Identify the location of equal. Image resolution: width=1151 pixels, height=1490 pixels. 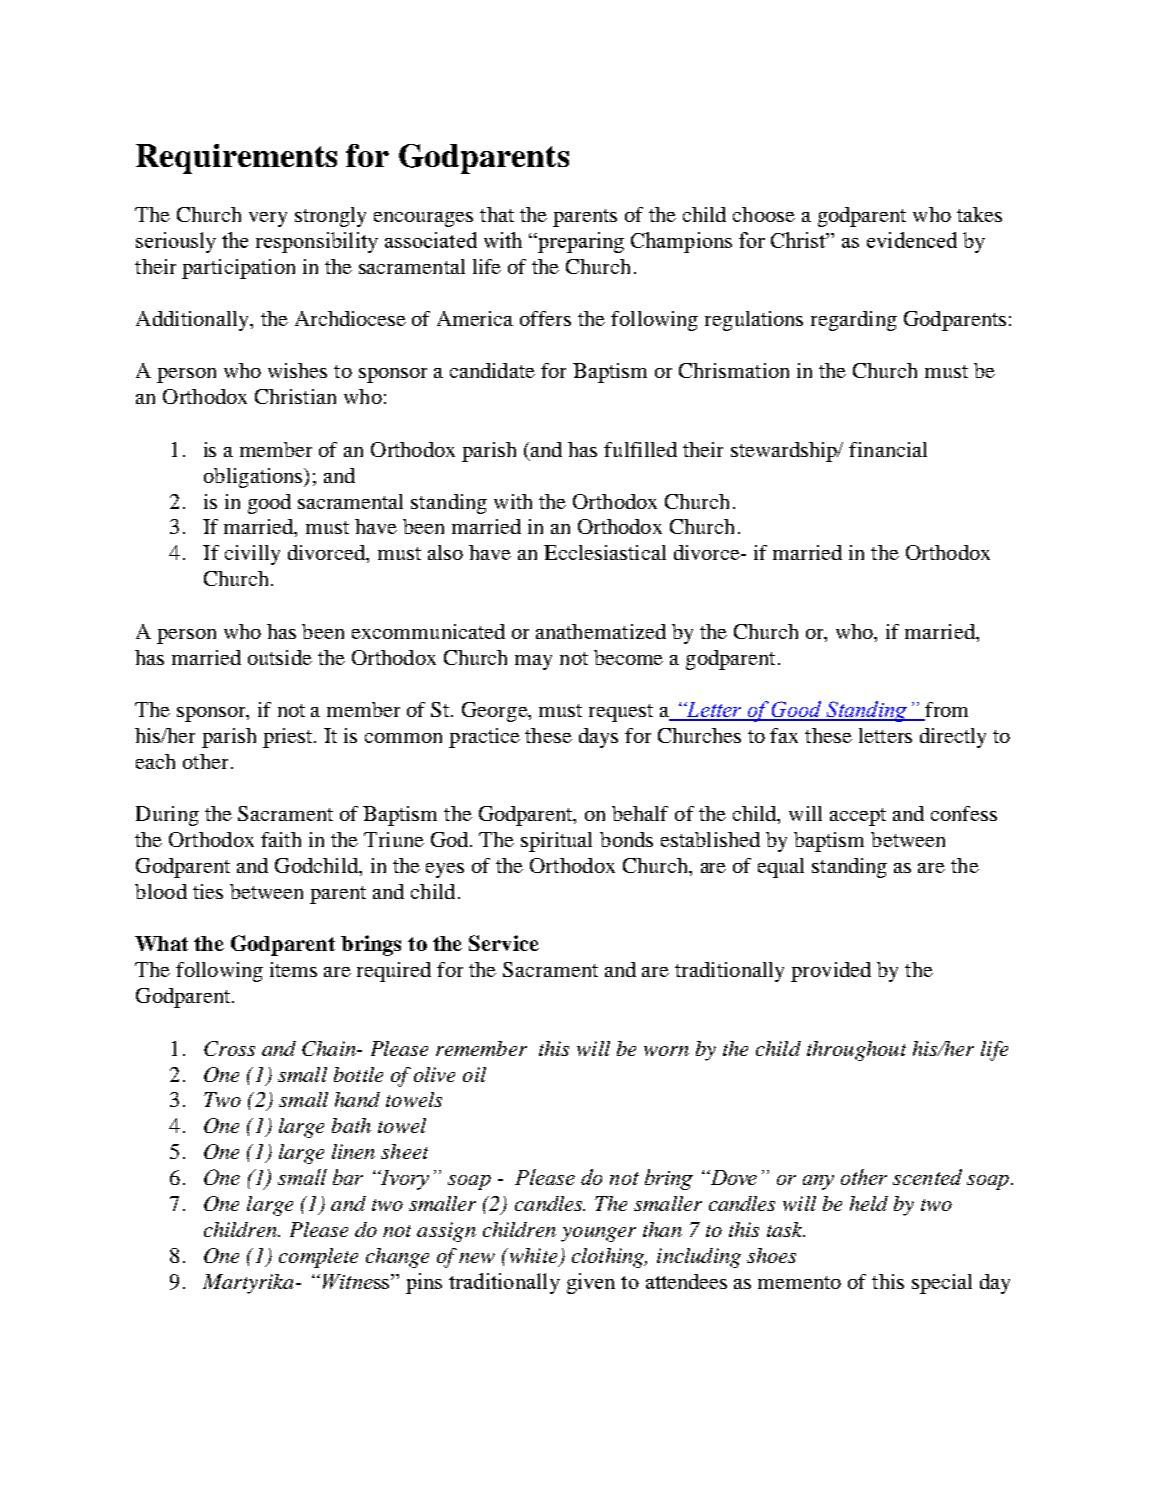
(781, 868).
